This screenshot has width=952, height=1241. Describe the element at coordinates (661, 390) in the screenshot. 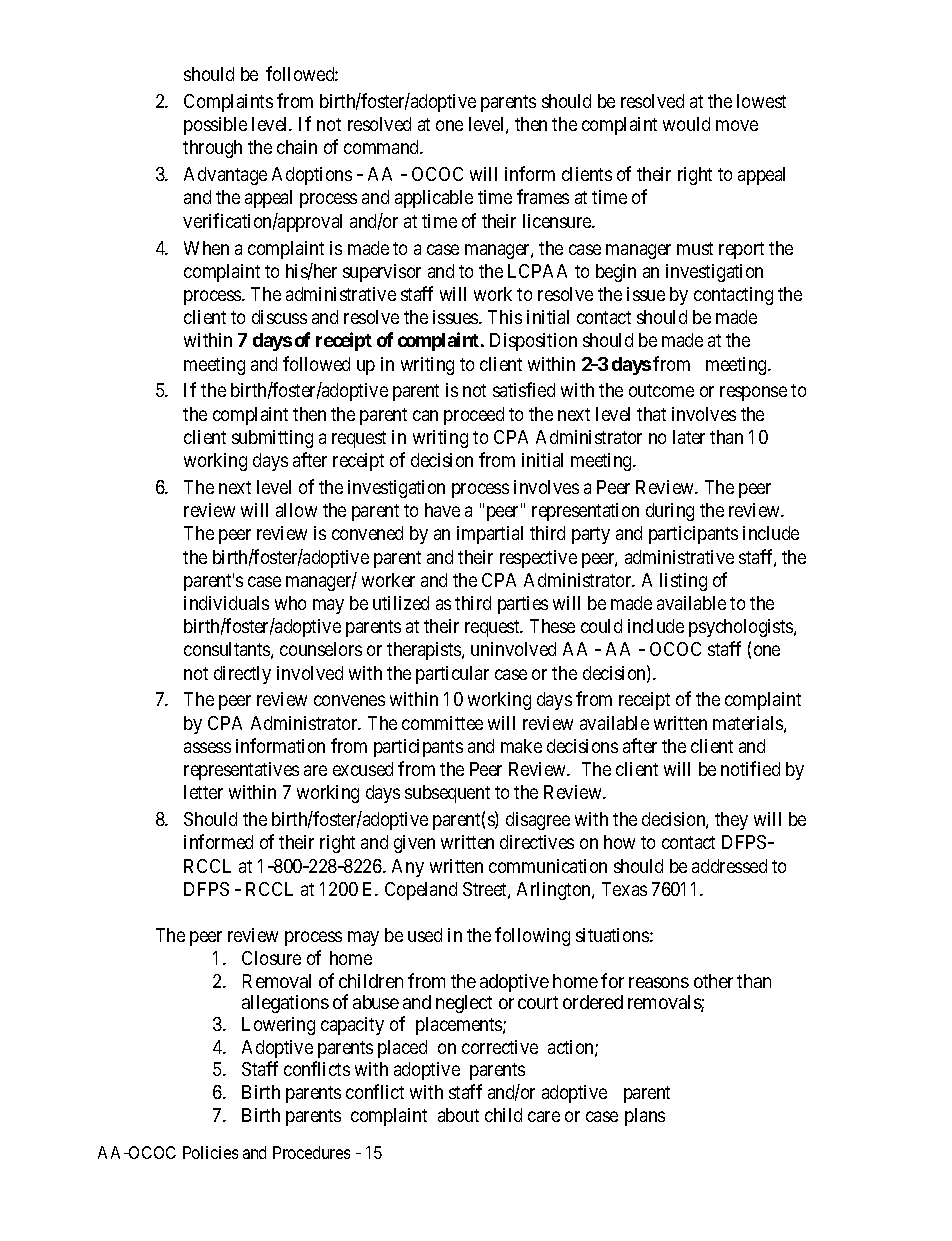

I see `outcome` at that location.
